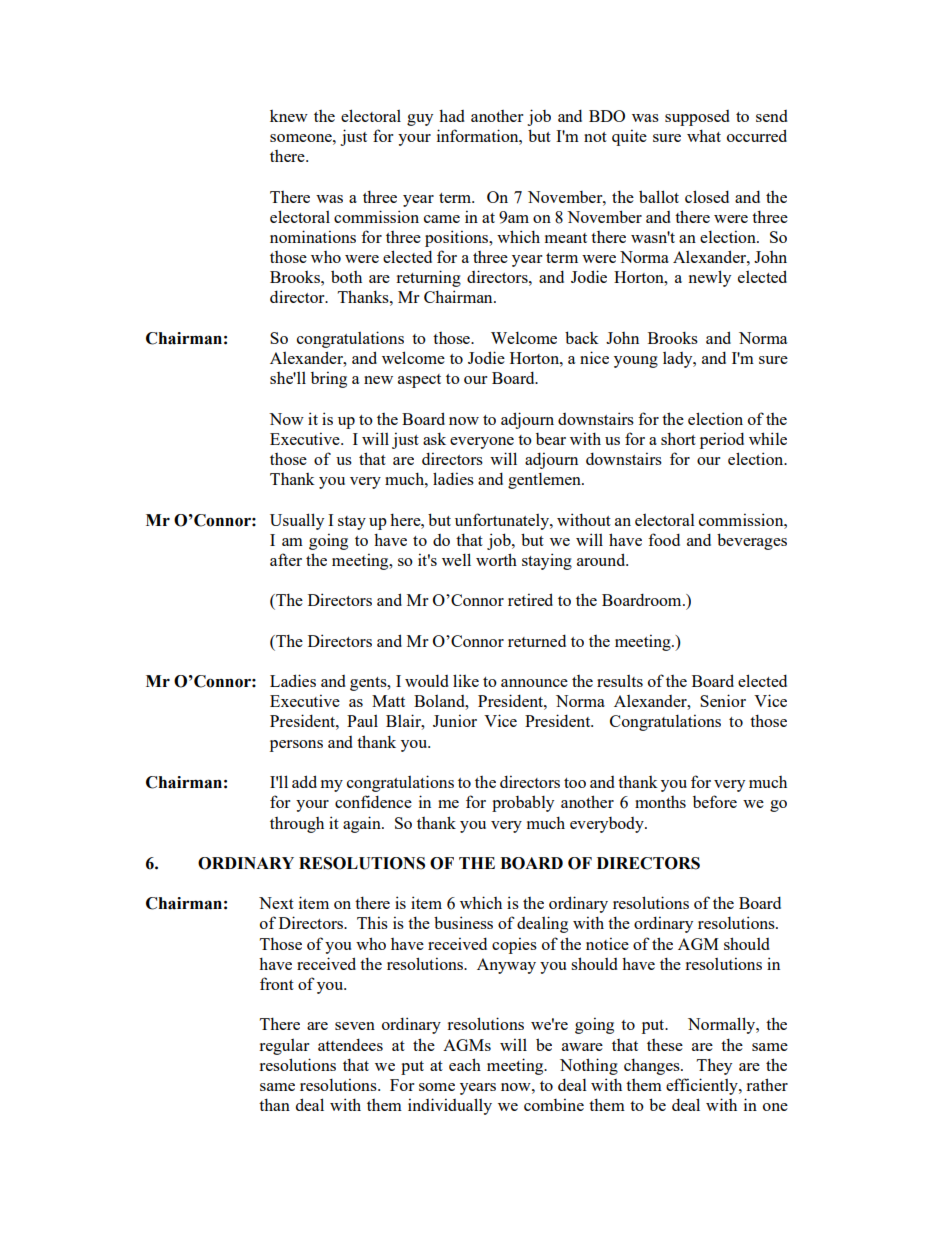 The height and width of the screenshot is (1233, 952). What do you see at coordinates (704, 135) in the screenshot?
I see `what` at bounding box center [704, 135].
